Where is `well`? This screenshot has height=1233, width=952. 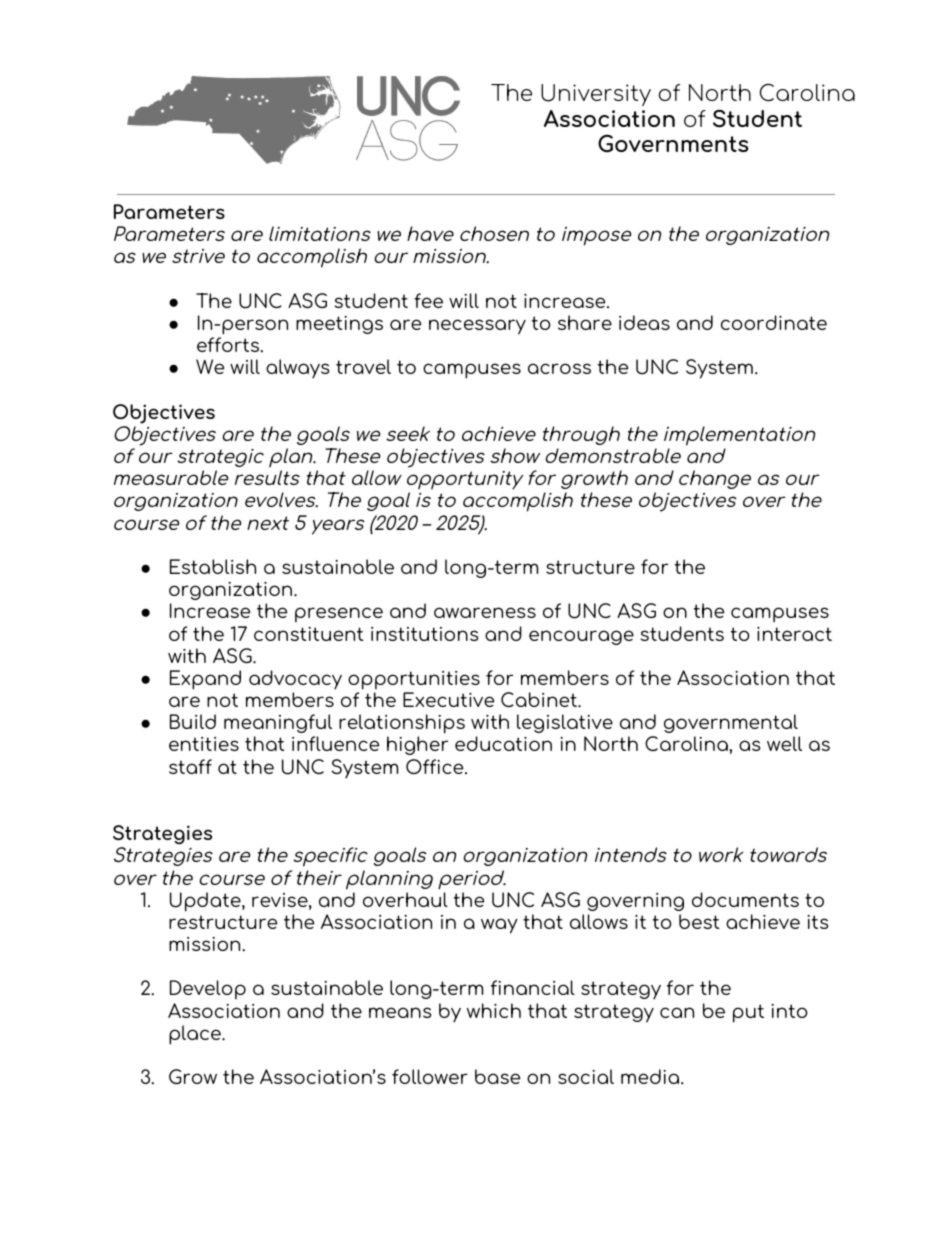
well is located at coordinates (784, 743).
